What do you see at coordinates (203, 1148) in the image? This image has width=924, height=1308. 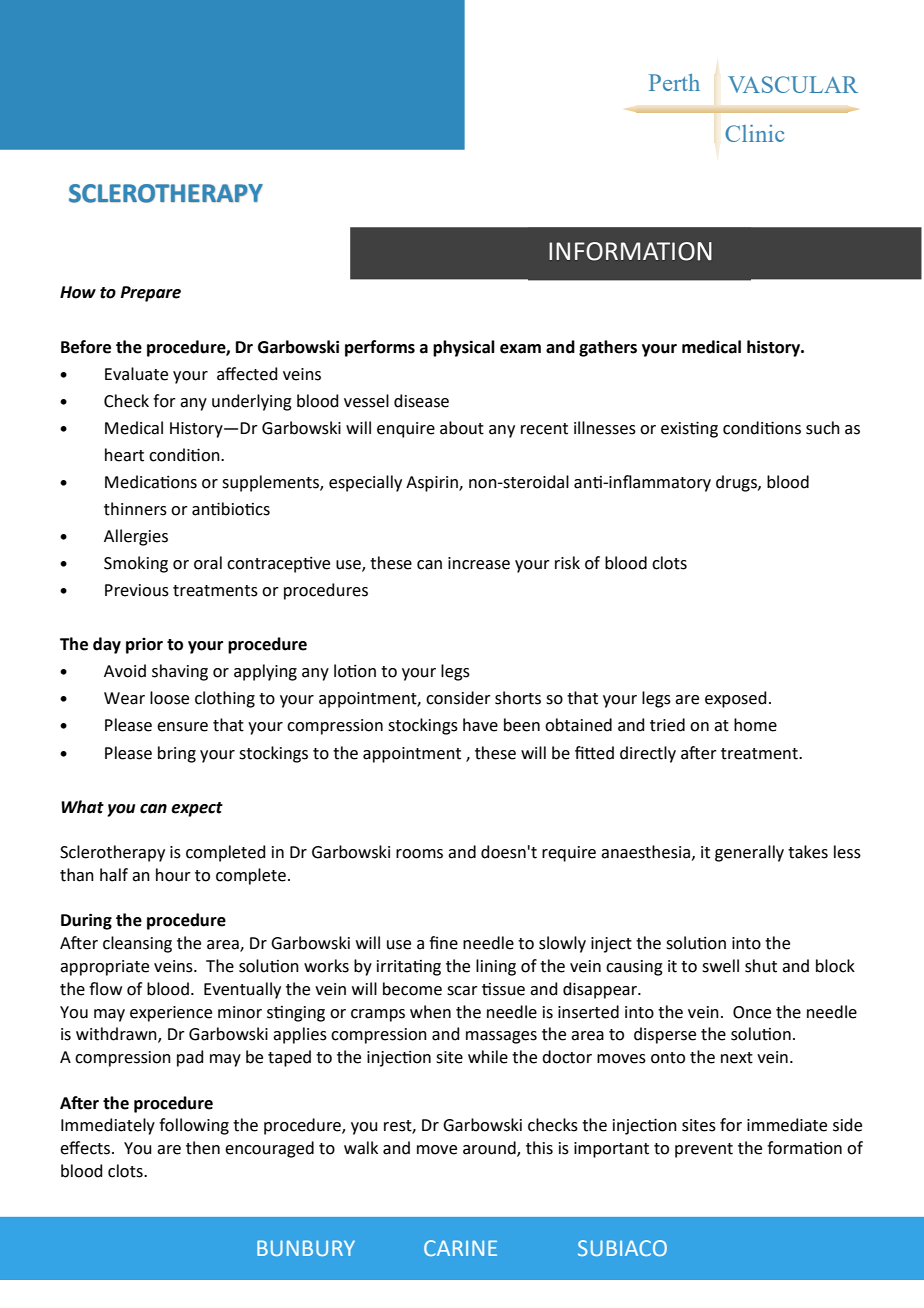 I see `then` at bounding box center [203, 1148].
